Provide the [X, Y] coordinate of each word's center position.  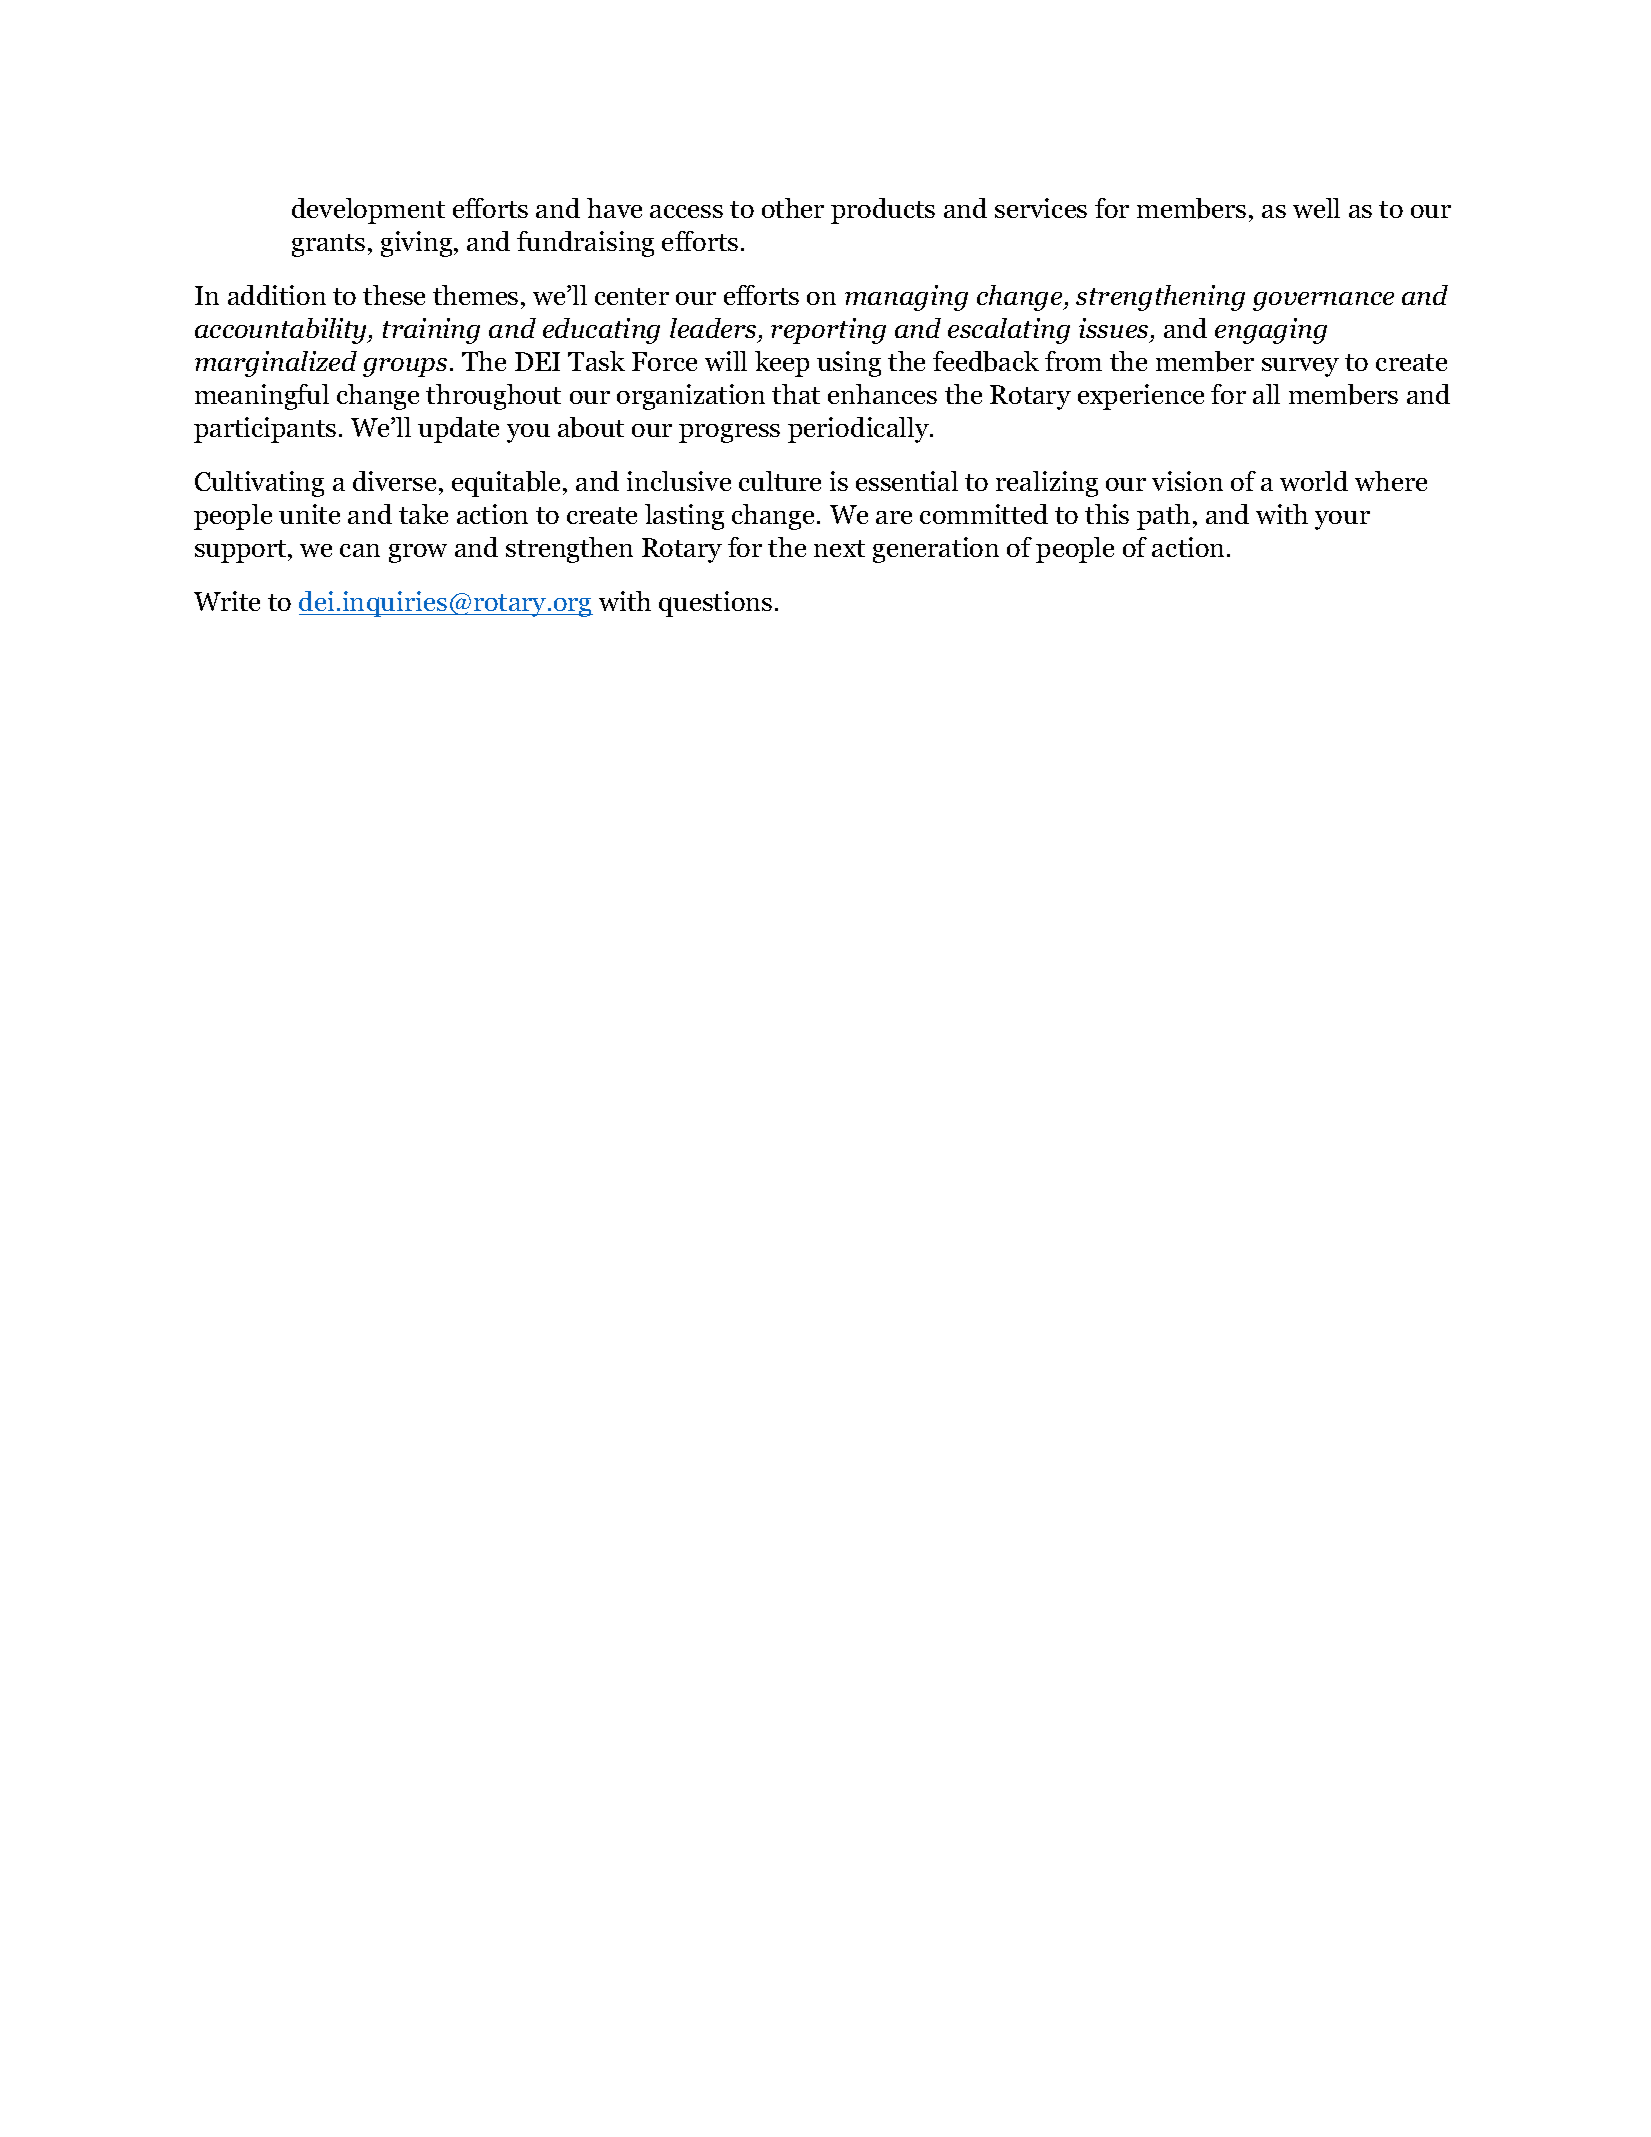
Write [227, 601]
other [793, 208]
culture [780, 481]
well [1316, 208]
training [431, 331]
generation [936, 550]
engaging [1271, 331]
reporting [828, 331]
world [1314, 481]
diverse [394, 481]
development [368, 211]
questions [715, 604]
